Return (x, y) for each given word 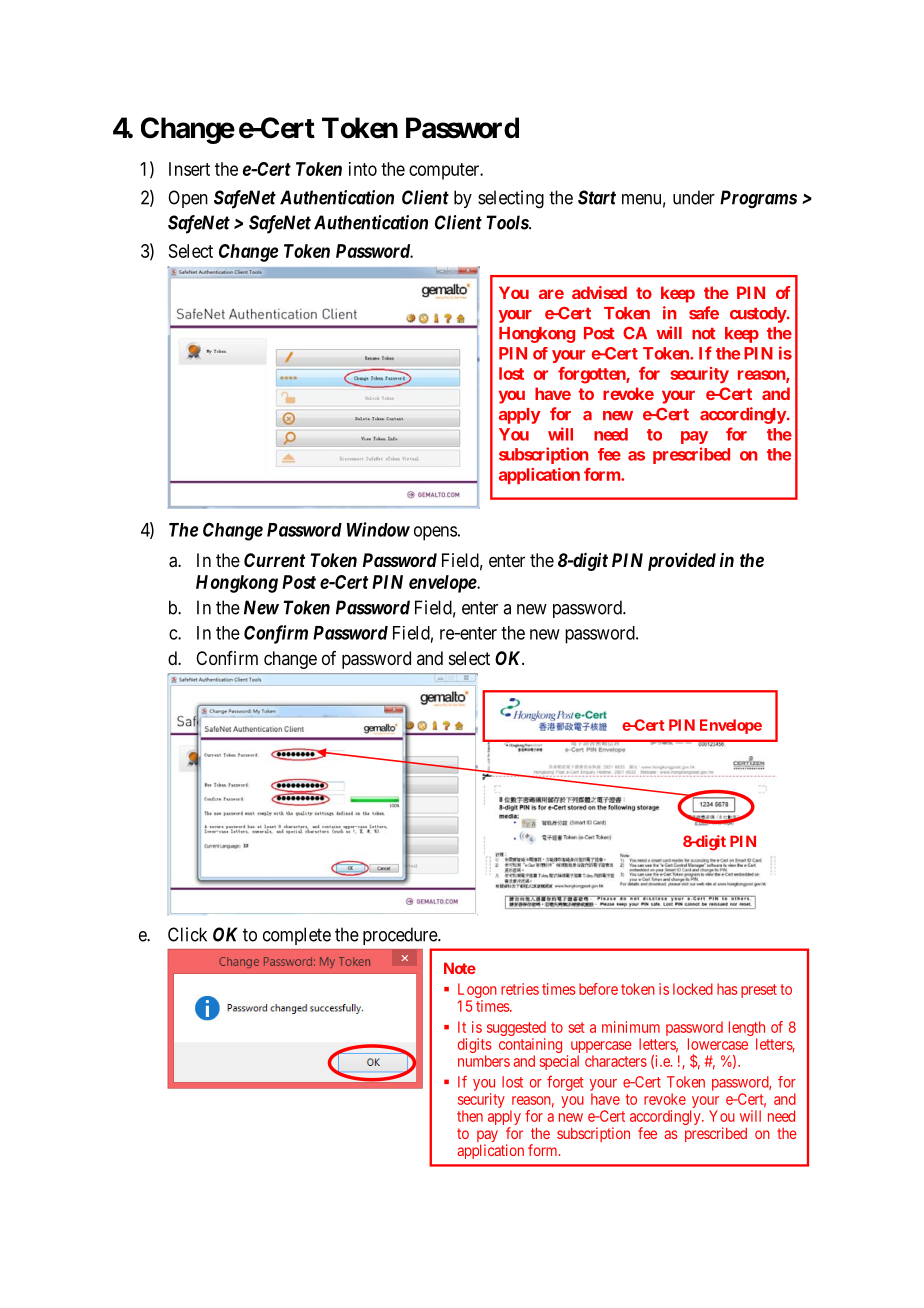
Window (378, 529)
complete (297, 936)
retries (520, 989)
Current (274, 560)
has (727, 989)
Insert (189, 169)
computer (445, 171)
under (694, 197)
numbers (484, 1061)
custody (758, 315)
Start (597, 197)
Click (187, 934)
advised (599, 292)
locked (693, 989)
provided (682, 562)
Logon (477, 992)
